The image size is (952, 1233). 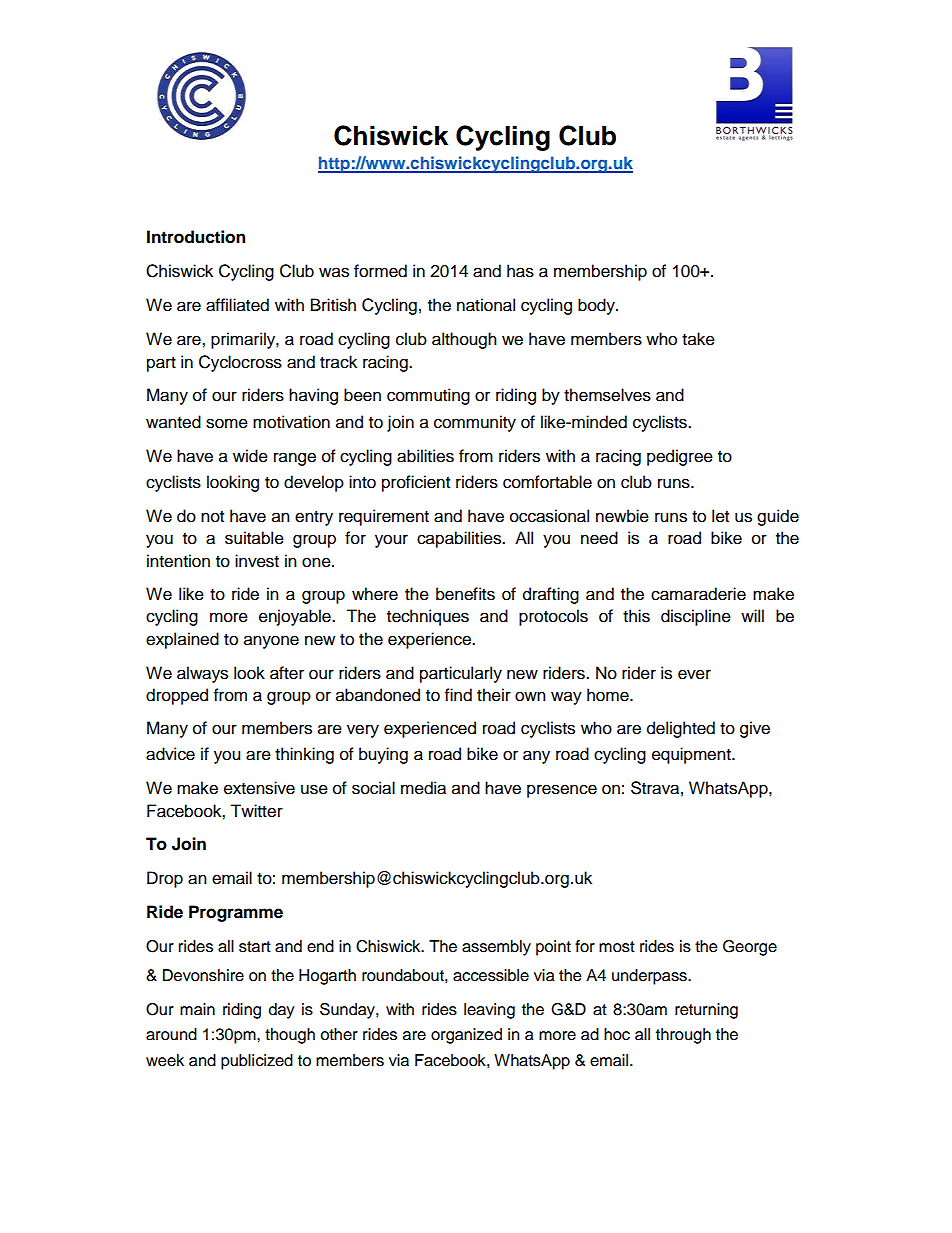 I want to click on let, so click(x=720, y=516).
